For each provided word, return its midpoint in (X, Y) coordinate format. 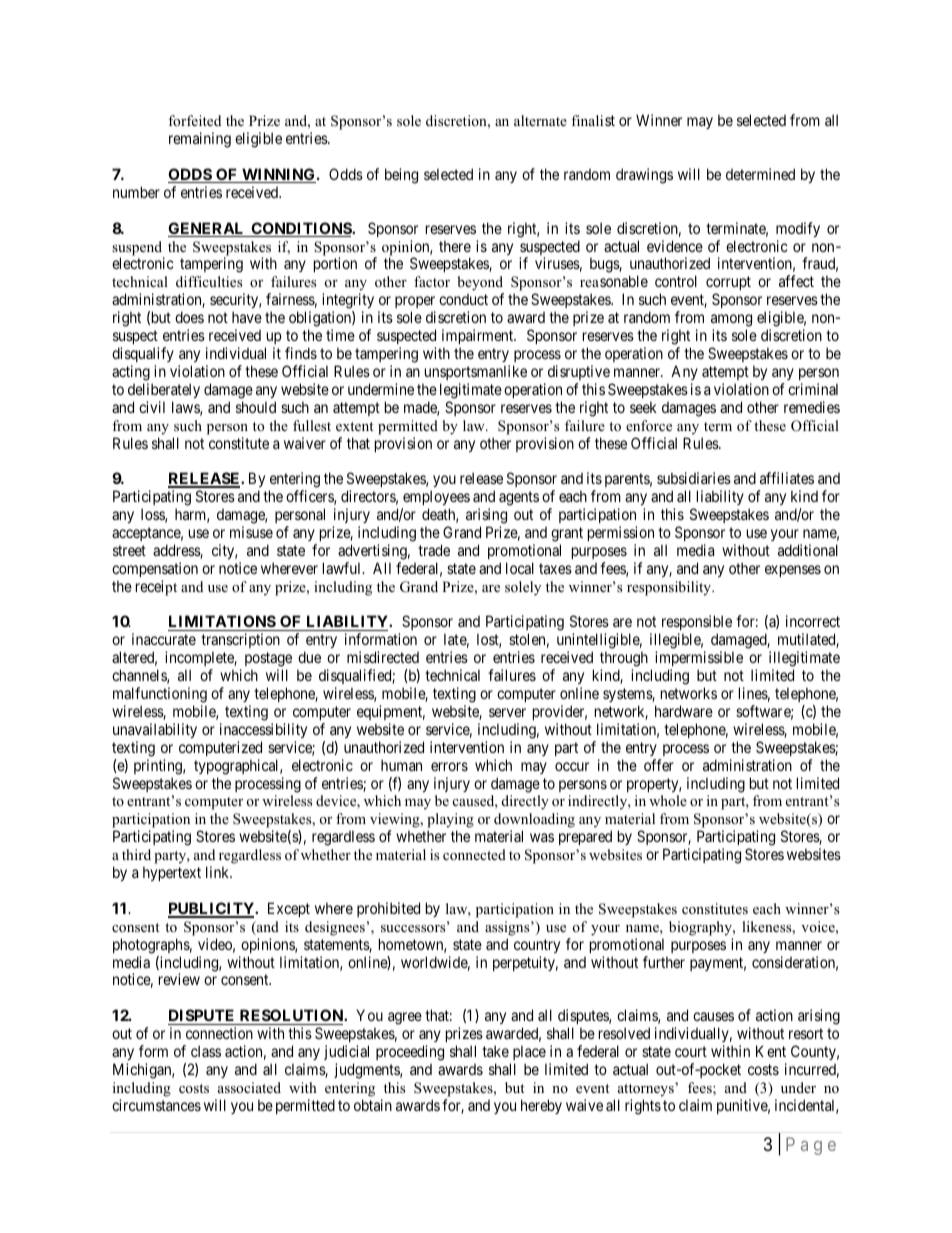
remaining (200, 140)
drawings (644, 176)
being (401, 176)
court (691, 1051)
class (206, 1051)
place (528, 1054)
